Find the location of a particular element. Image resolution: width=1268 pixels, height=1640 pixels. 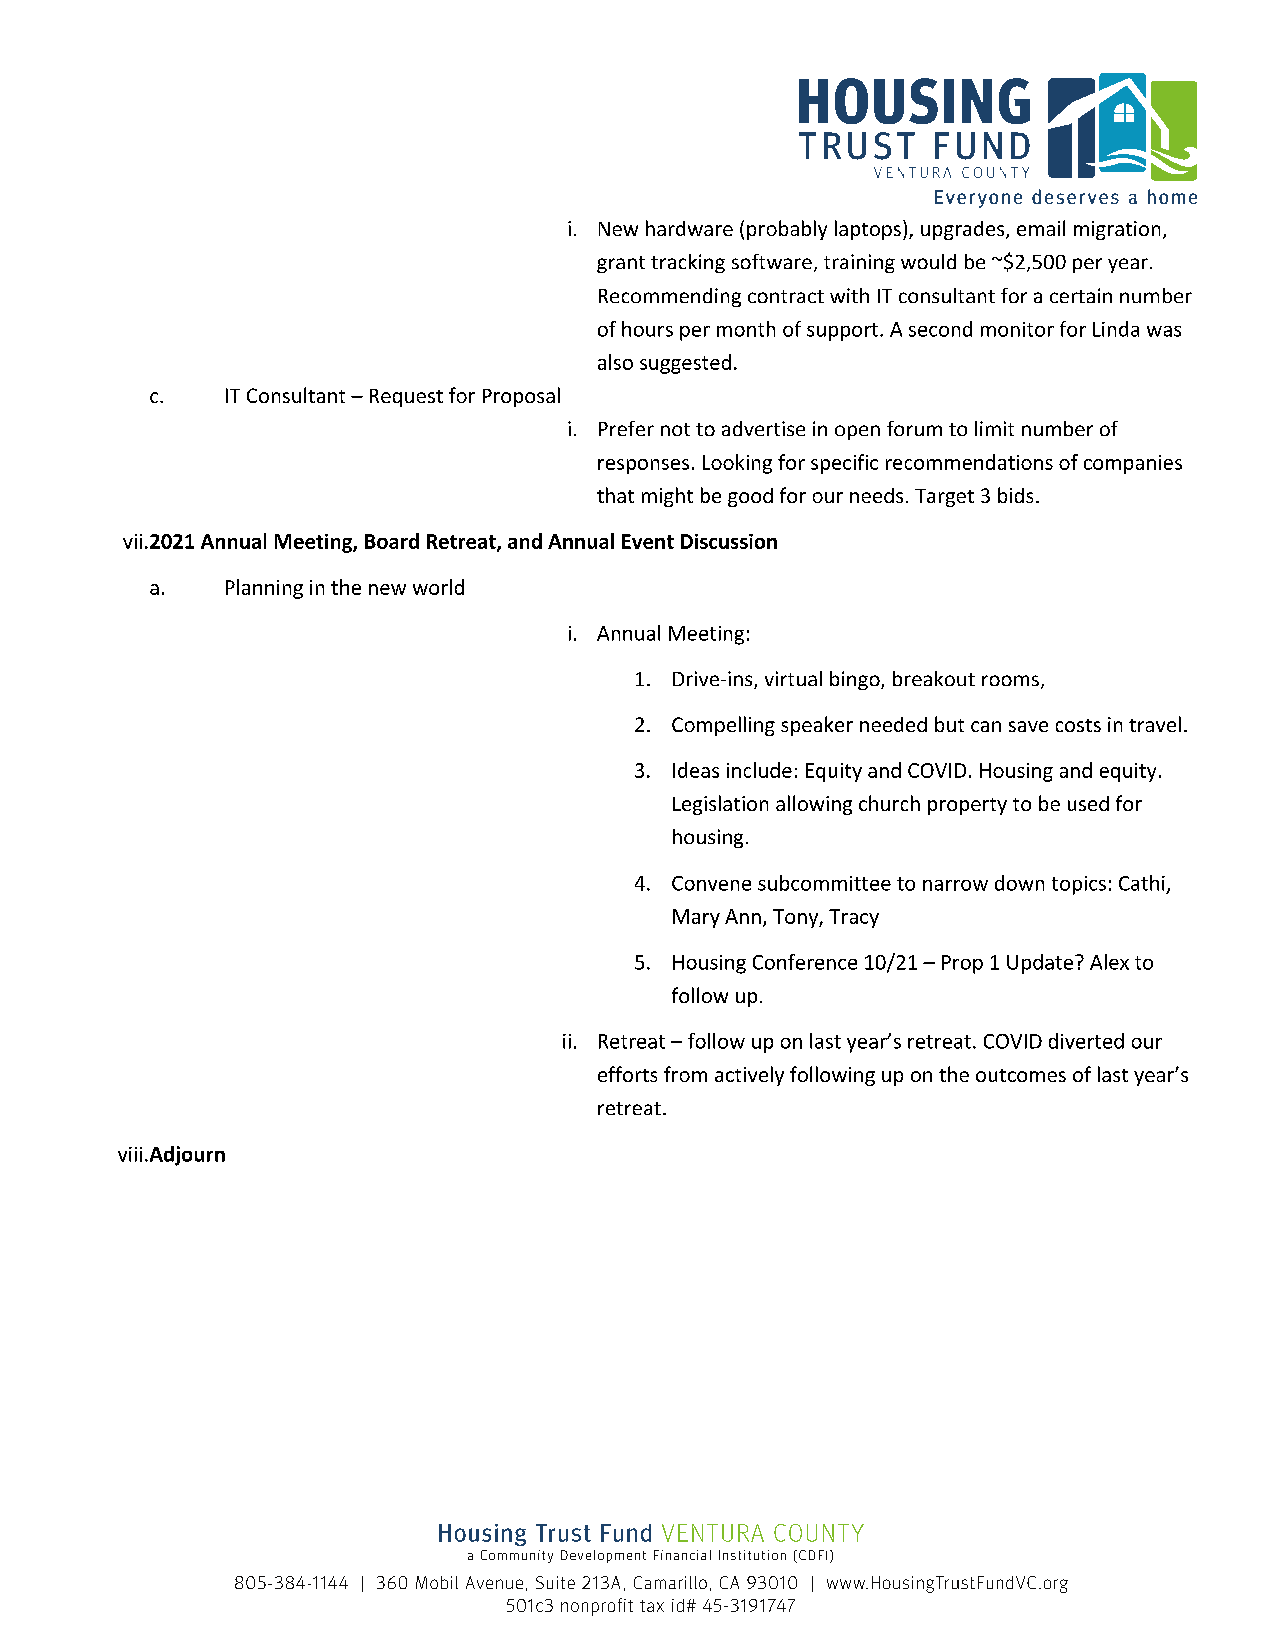

certain is located at coordinates (1081, 295).
